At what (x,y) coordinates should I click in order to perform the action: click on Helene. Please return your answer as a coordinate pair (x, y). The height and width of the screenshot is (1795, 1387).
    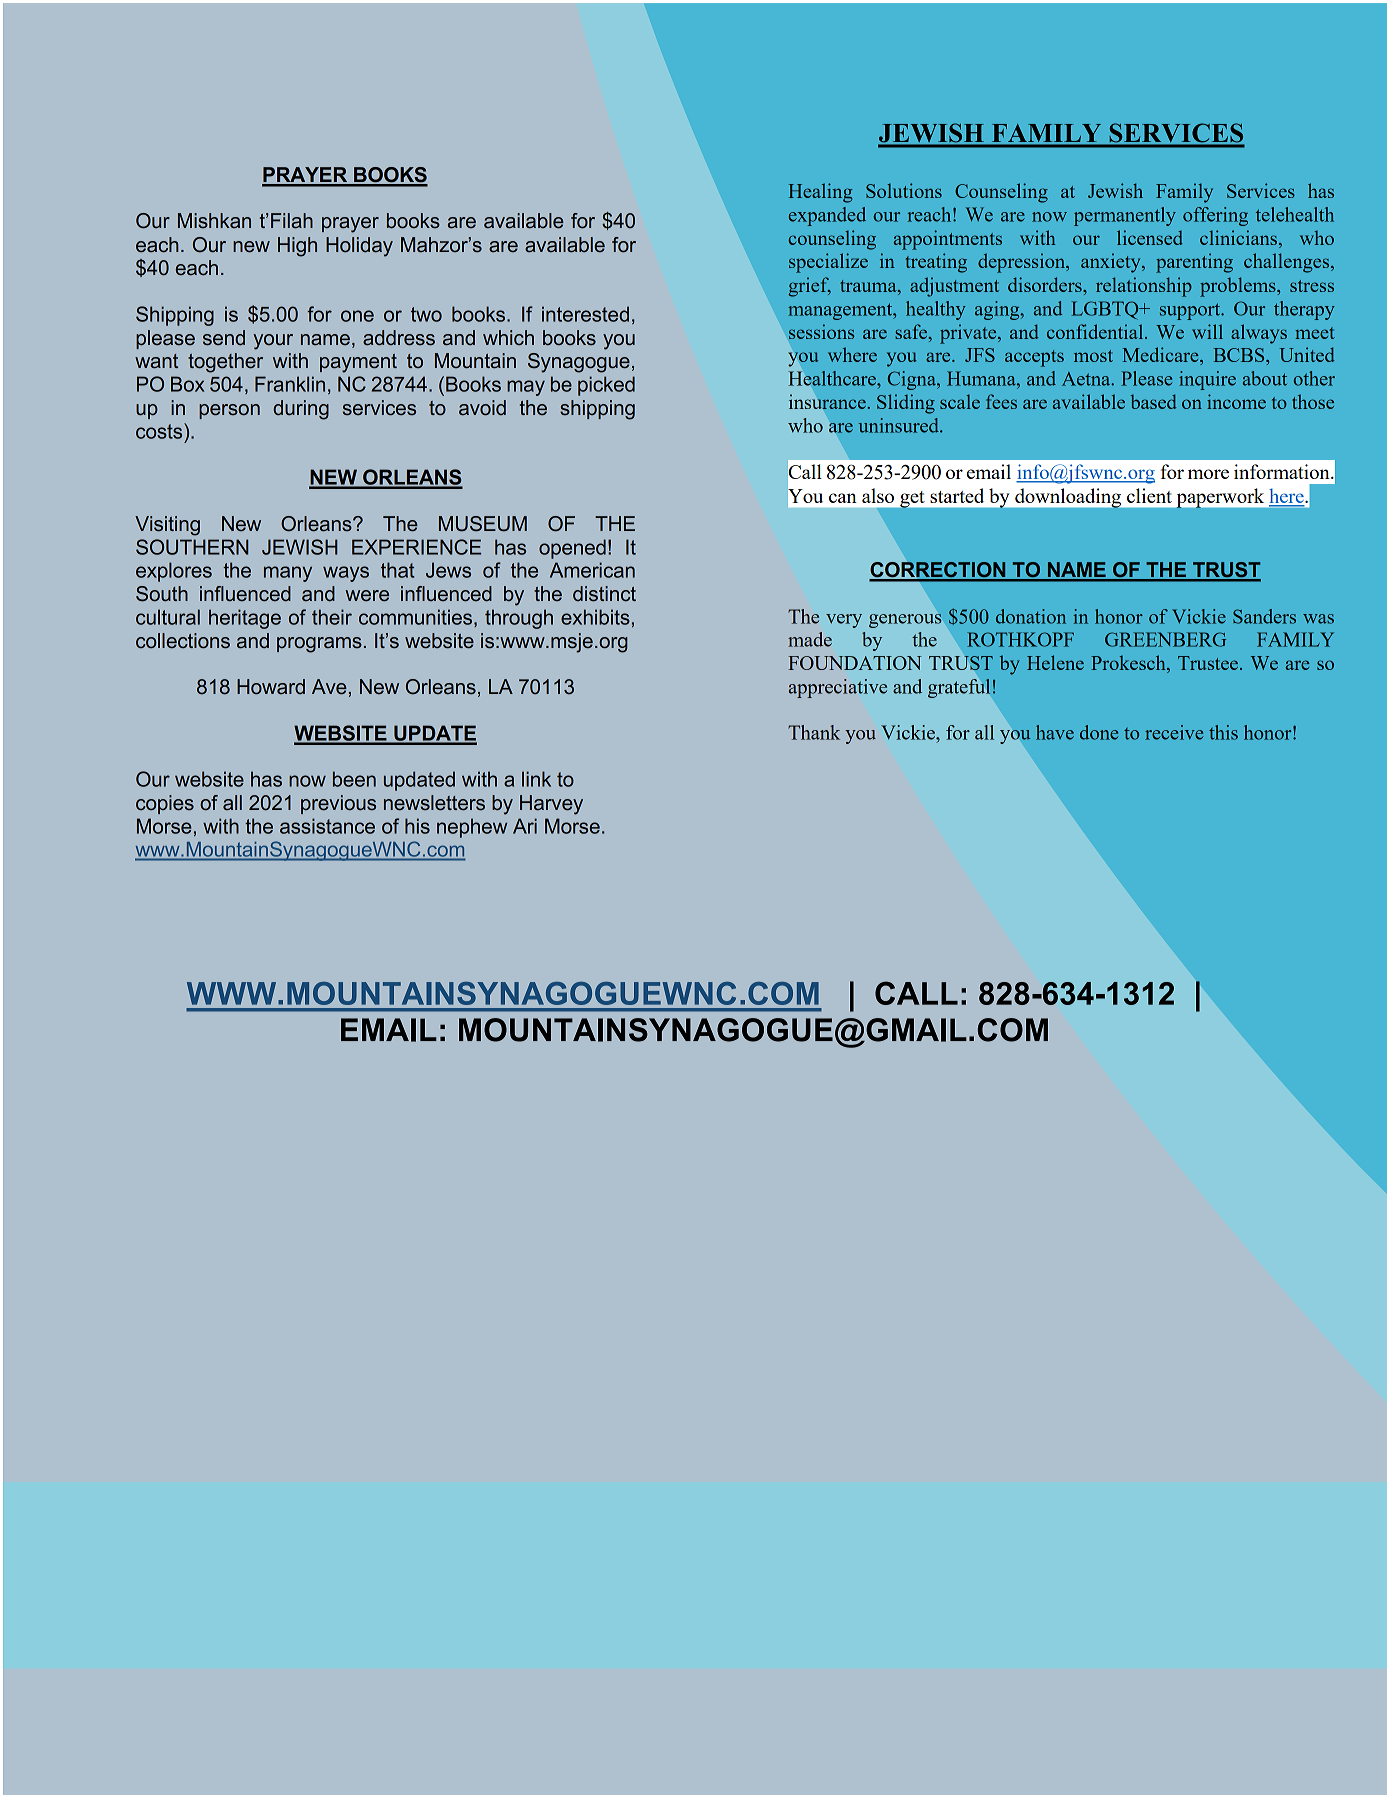
    Looking at the image, I should click on (1055, 662).
